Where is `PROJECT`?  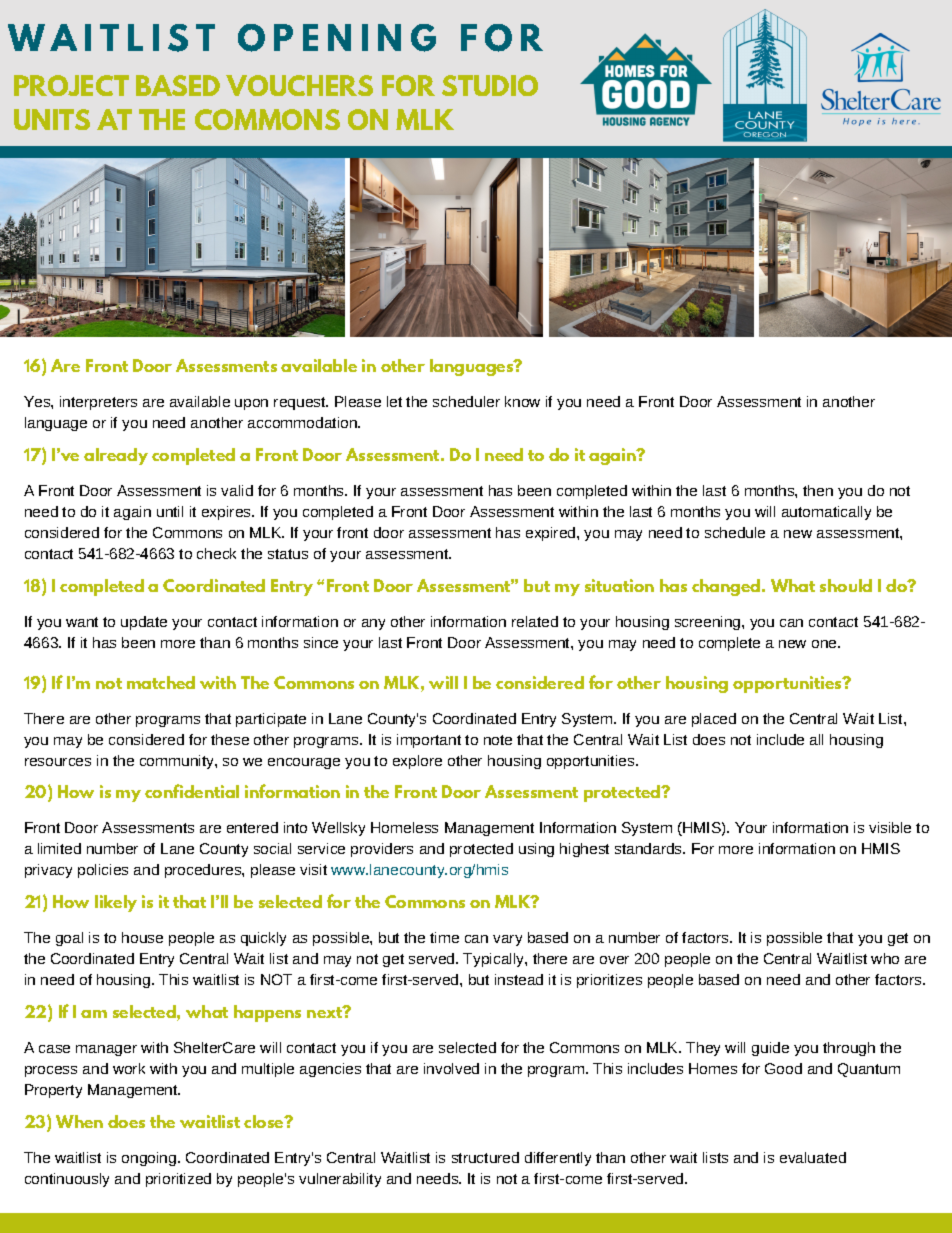
PROJECT is located at coordinates (71, 85).
